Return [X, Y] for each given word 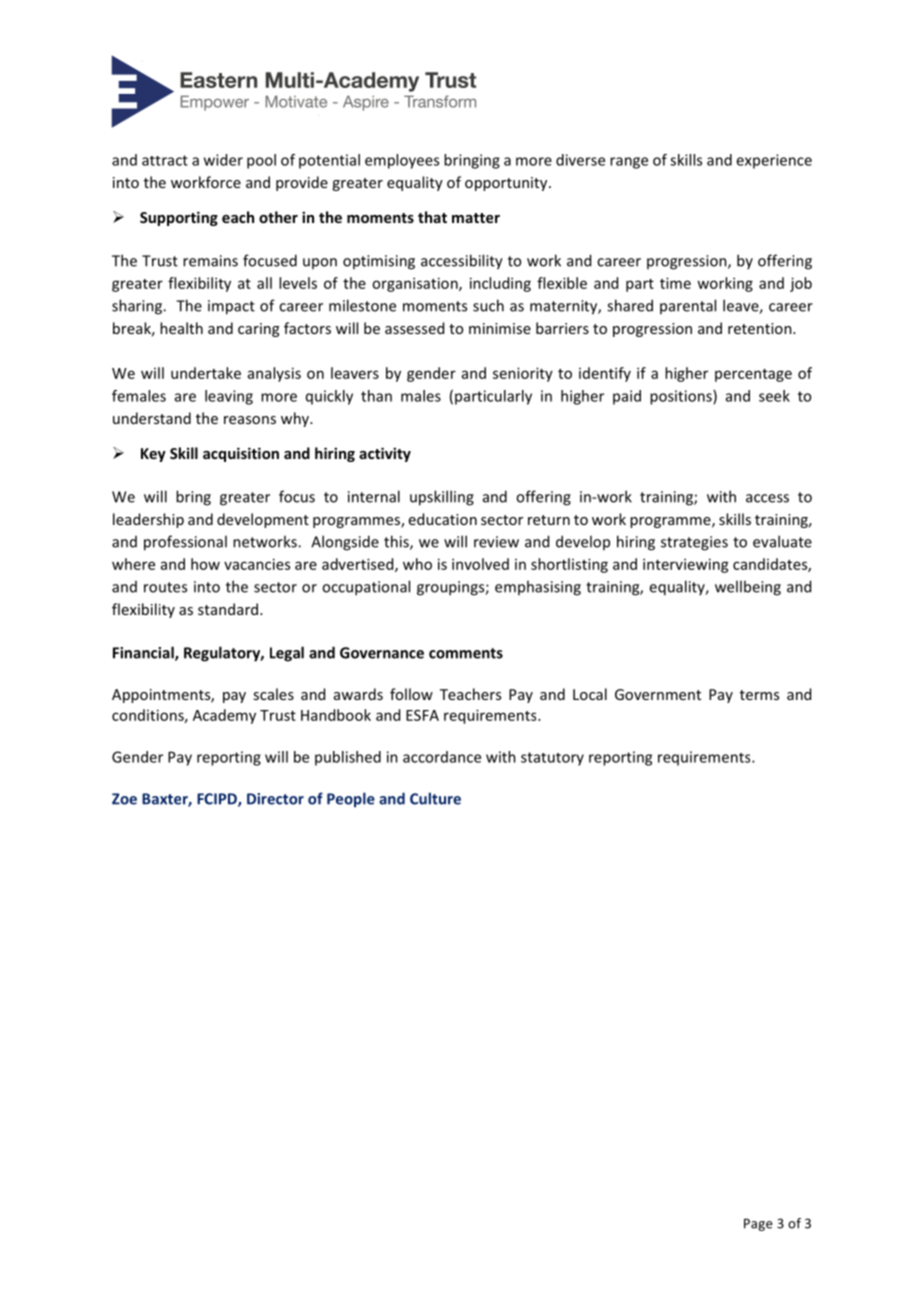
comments [466, 653]
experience [774, 161]
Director [275, 799]
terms [759, 695]
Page [758, 1224]
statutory [552, 759]
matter [476, 218]
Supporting [179, 218]
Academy [224, 716]
